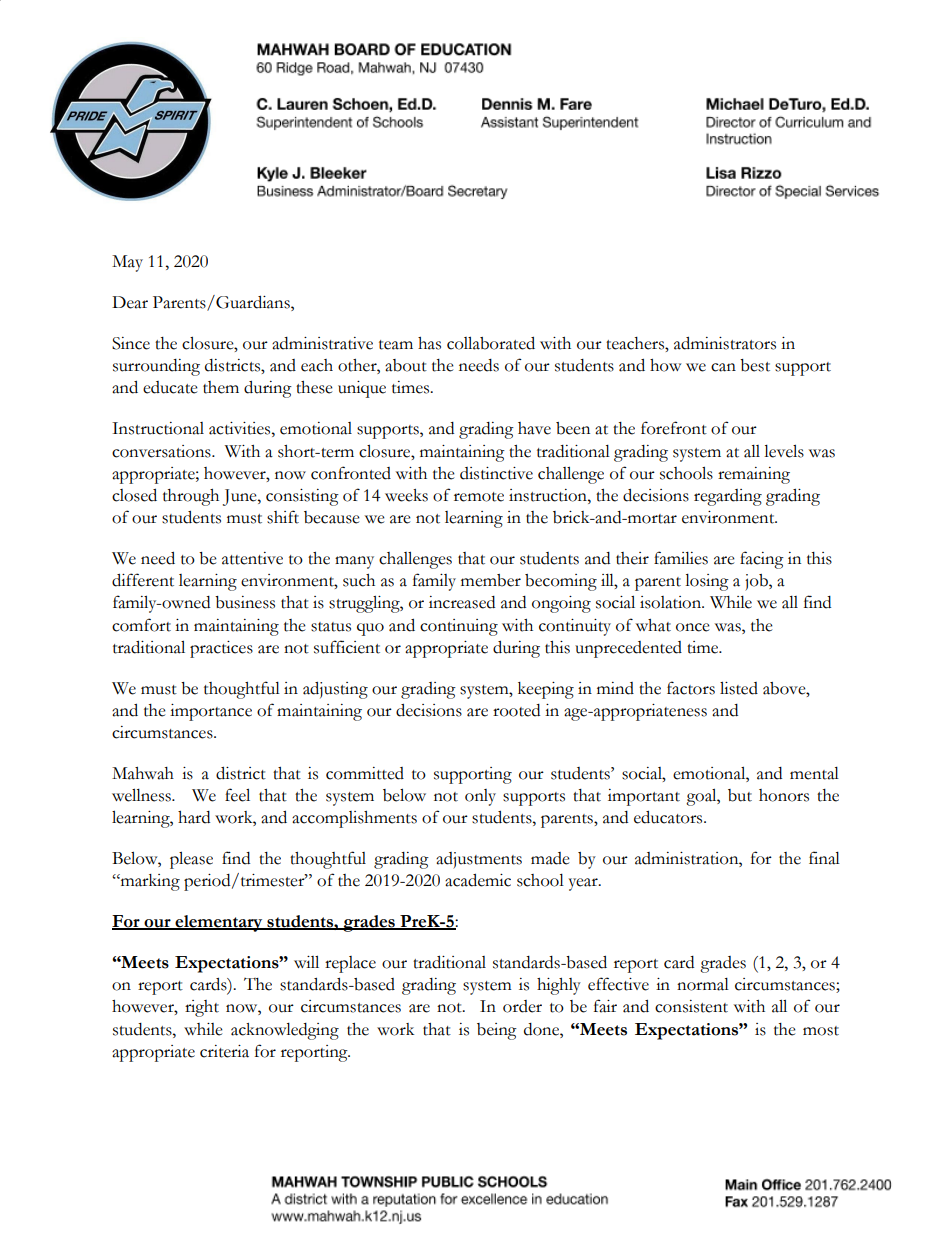  What do you see at coordinates (762, 560) in the image?
I see `facing` at bounding box center [762, 560].
